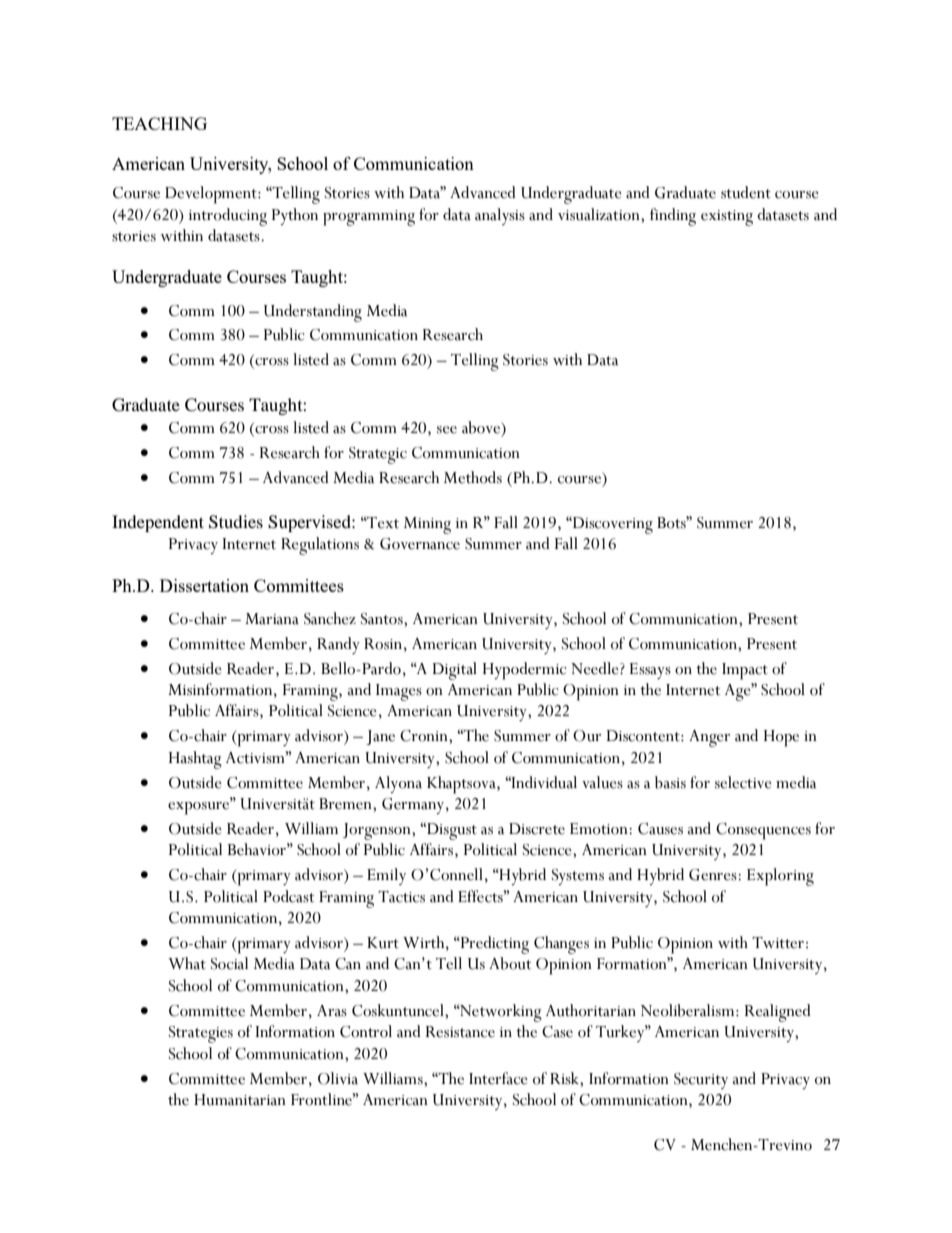 The height and width of the document is (1233, 952). I want to click on Development, so click(212, 195).
